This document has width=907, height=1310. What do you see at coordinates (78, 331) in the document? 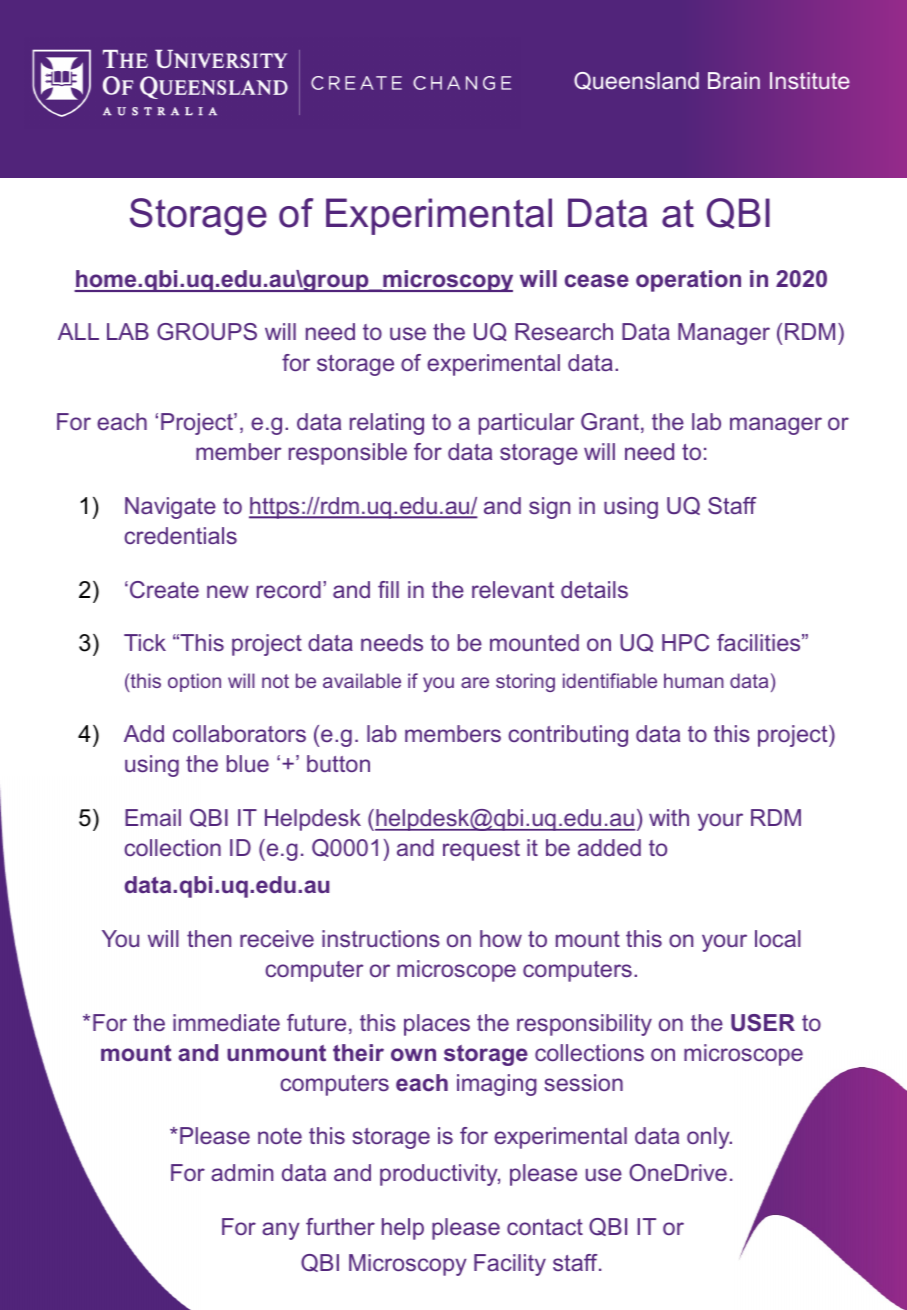
I see `ALL` at bounding box center [78, 331].
